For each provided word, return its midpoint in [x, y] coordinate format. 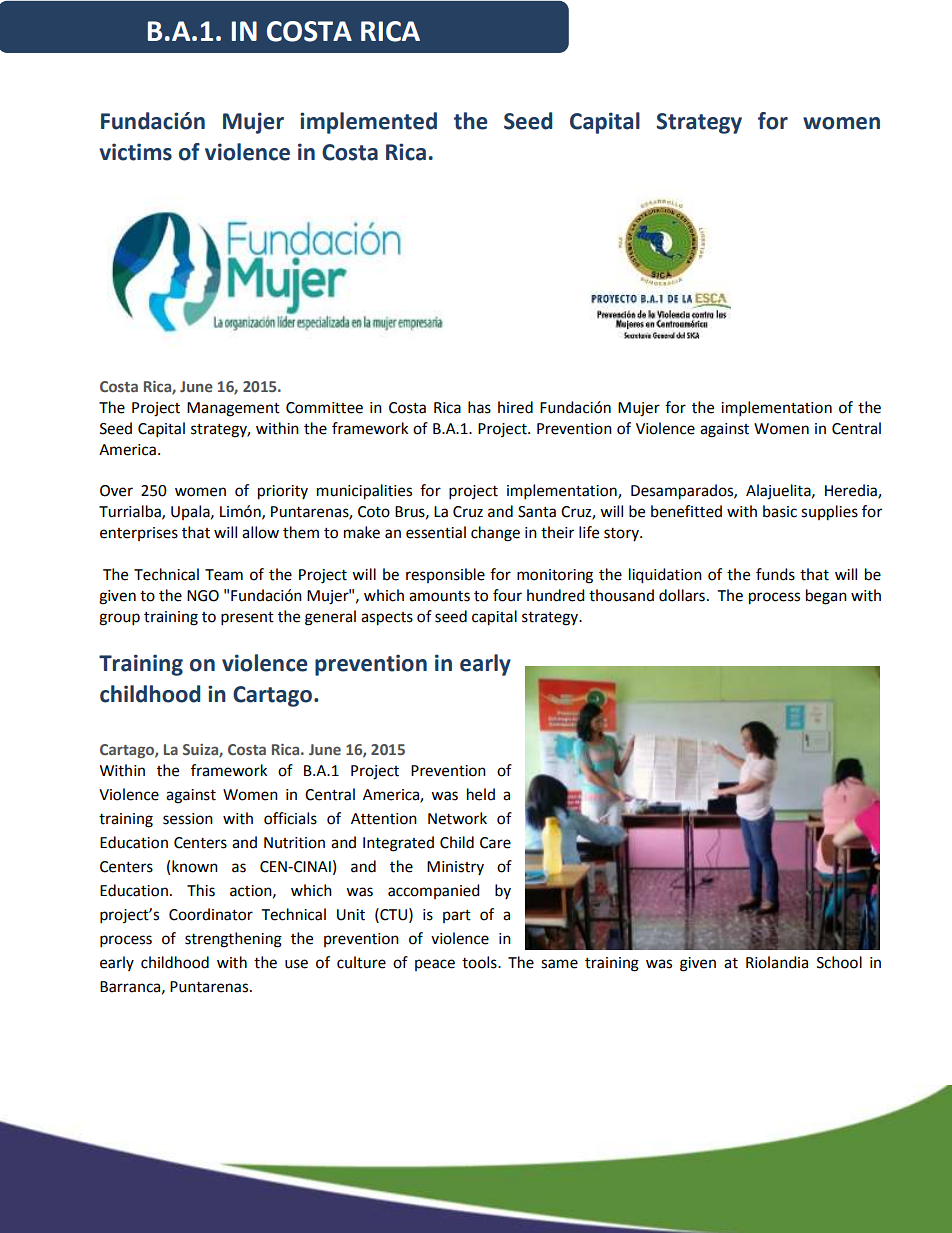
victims [135, 152]
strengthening [233, 940]
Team [224, 575]
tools [480, 962]
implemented [368, 123]
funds [775, 574]
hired [515, 407]
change [495, 534]
